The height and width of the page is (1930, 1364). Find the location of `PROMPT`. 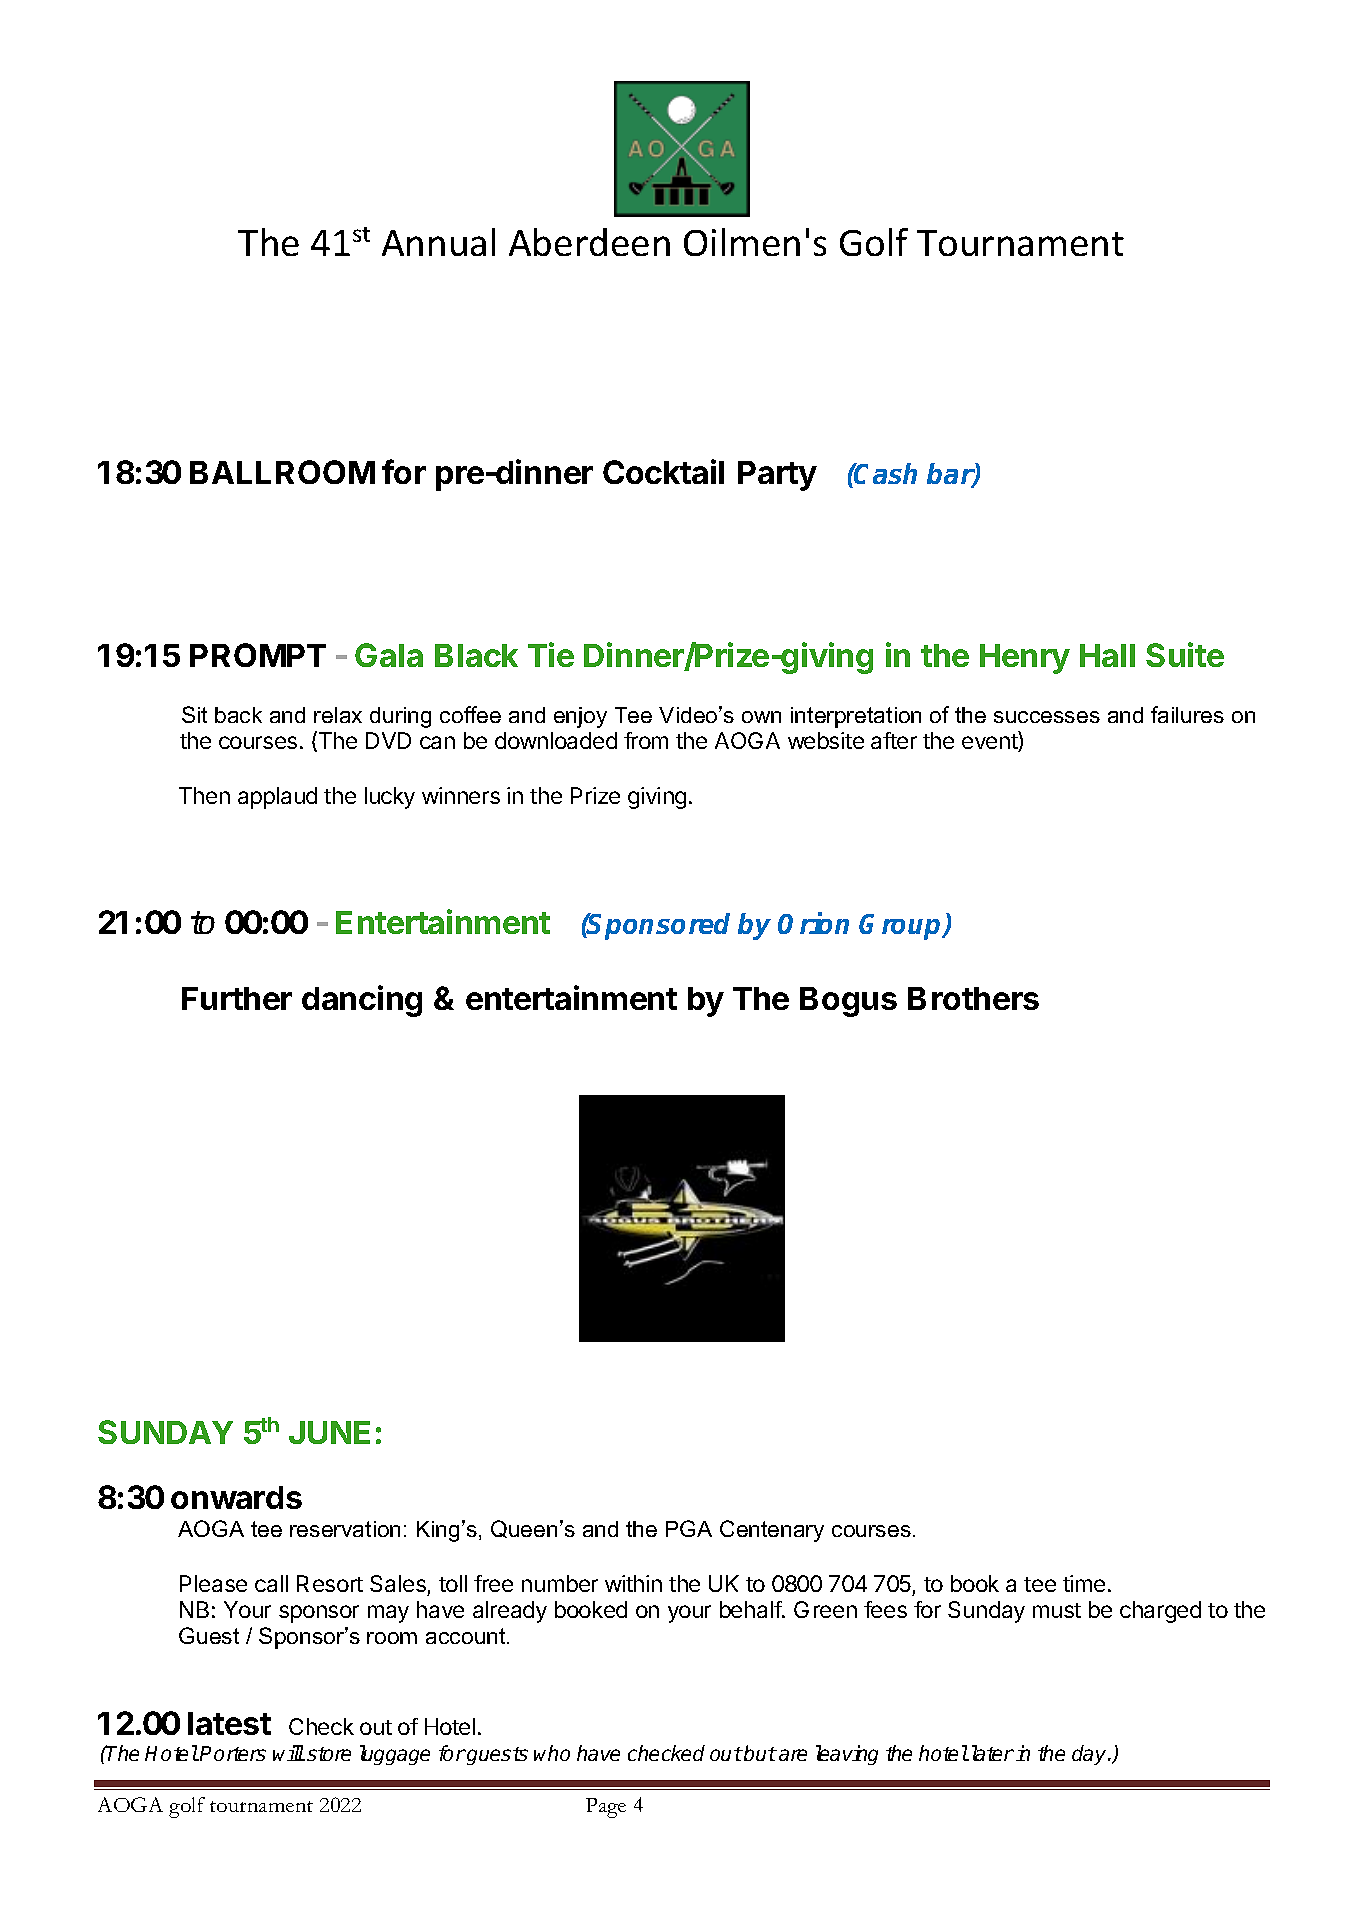

PROMPT is located at coordinates (258, 655).
